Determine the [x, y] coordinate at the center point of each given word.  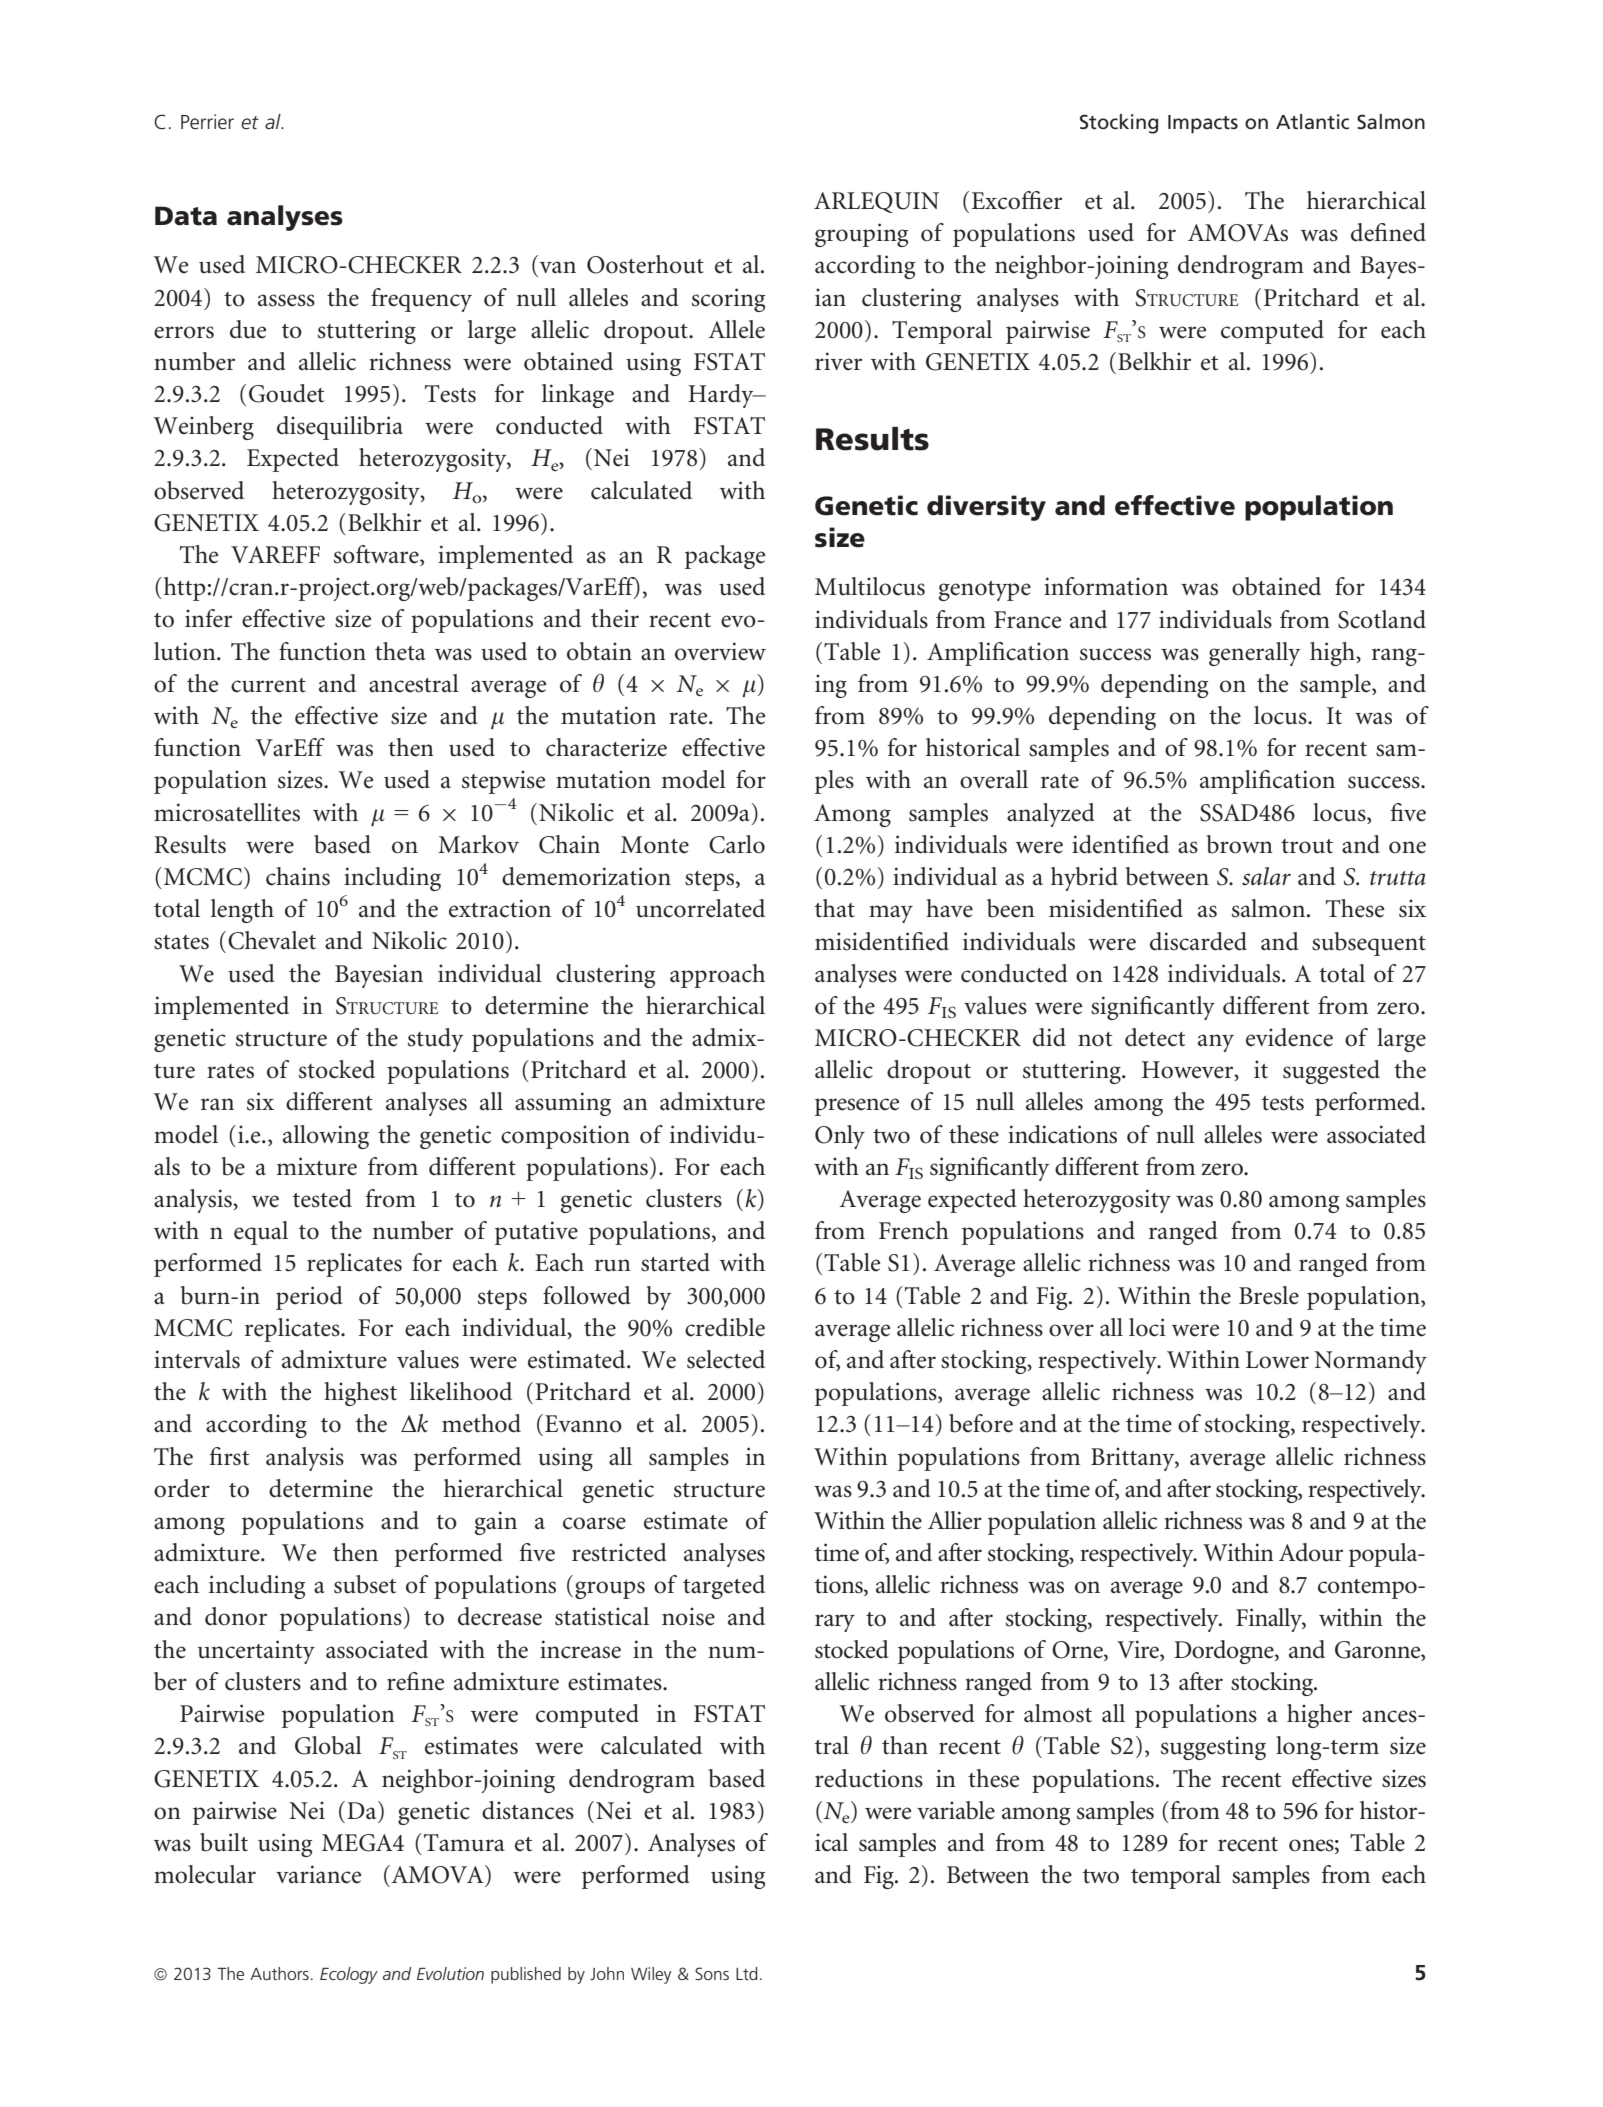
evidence [1289, 1037]
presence [857, 1107]
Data [186, 216]
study [436, 1040]
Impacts [1203, 124]
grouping [861, 235]
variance [318, 1874]
